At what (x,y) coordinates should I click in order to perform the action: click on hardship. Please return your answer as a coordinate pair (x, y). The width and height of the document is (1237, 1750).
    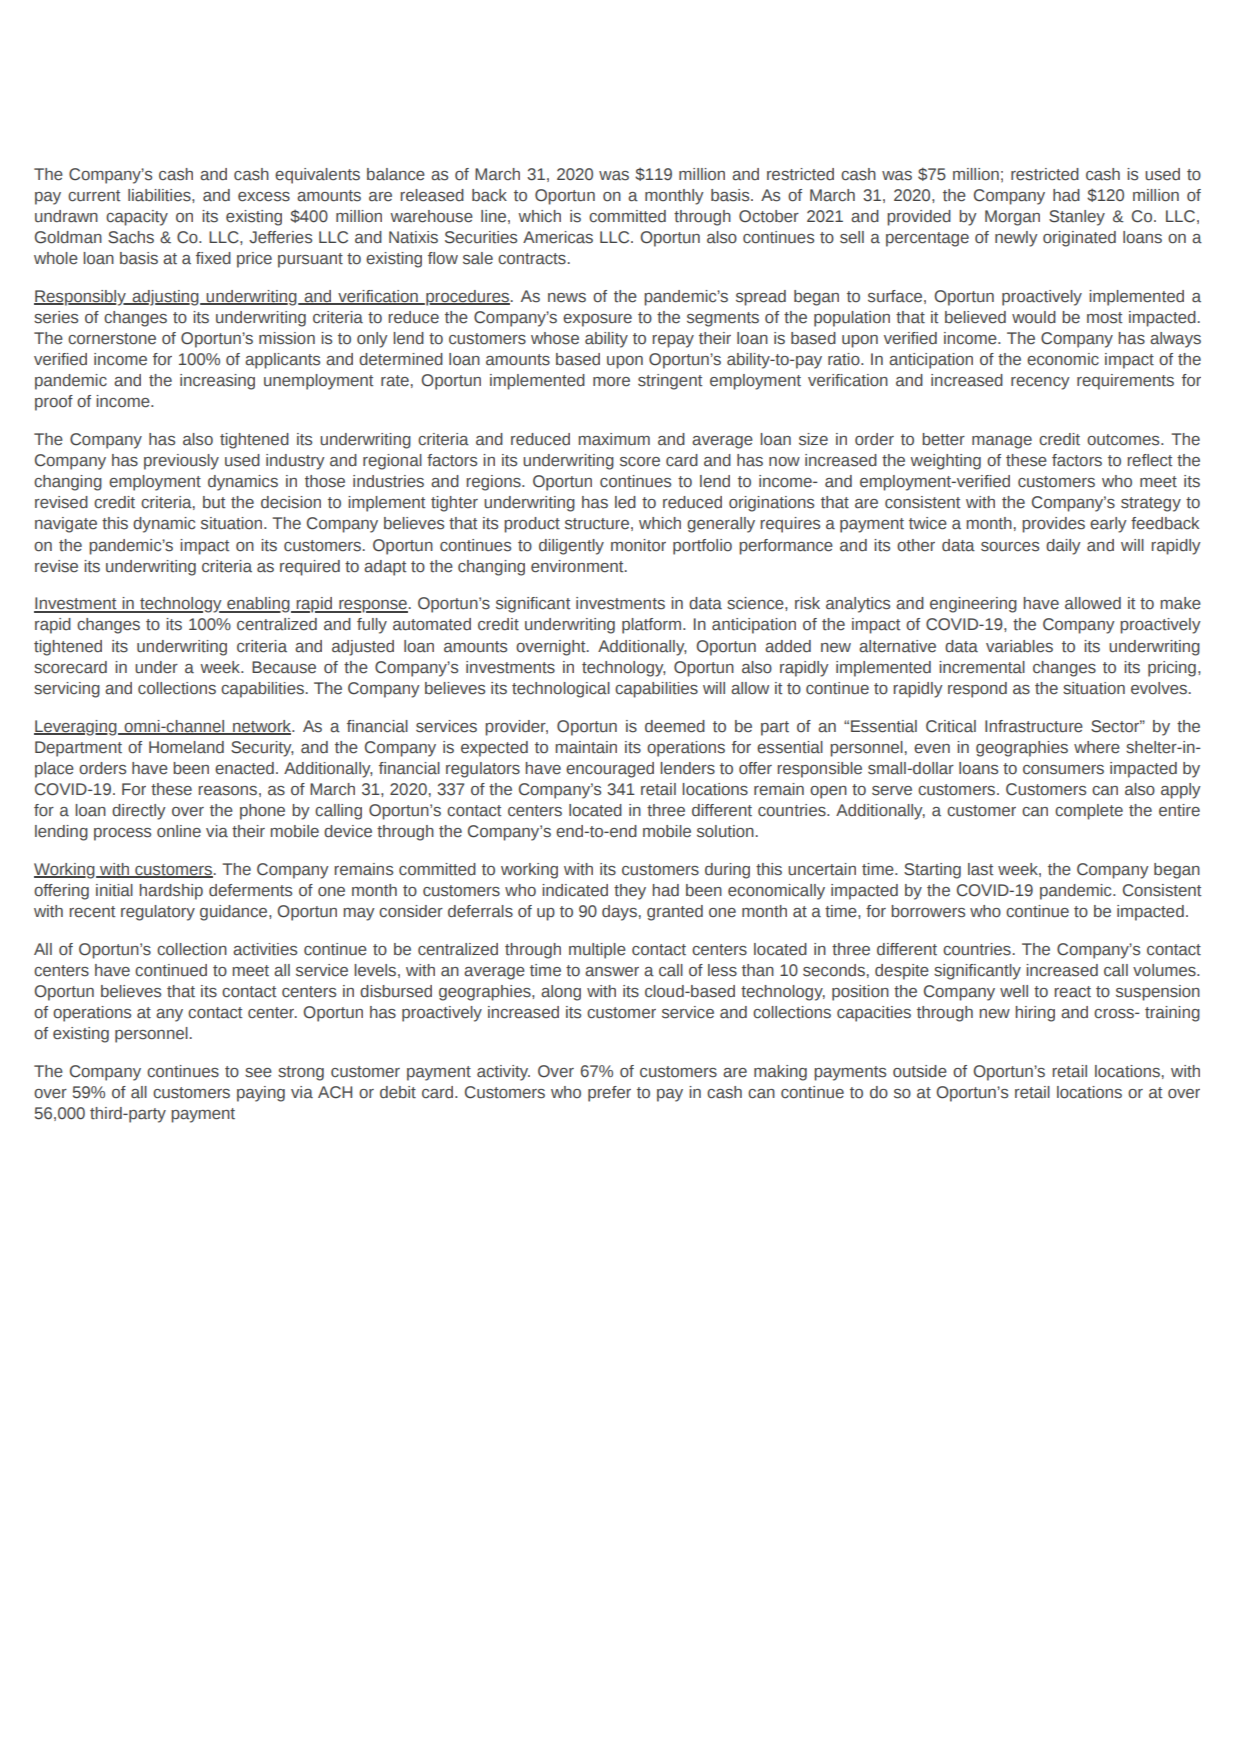
    Looking at the image, I should click on (171, 892).
